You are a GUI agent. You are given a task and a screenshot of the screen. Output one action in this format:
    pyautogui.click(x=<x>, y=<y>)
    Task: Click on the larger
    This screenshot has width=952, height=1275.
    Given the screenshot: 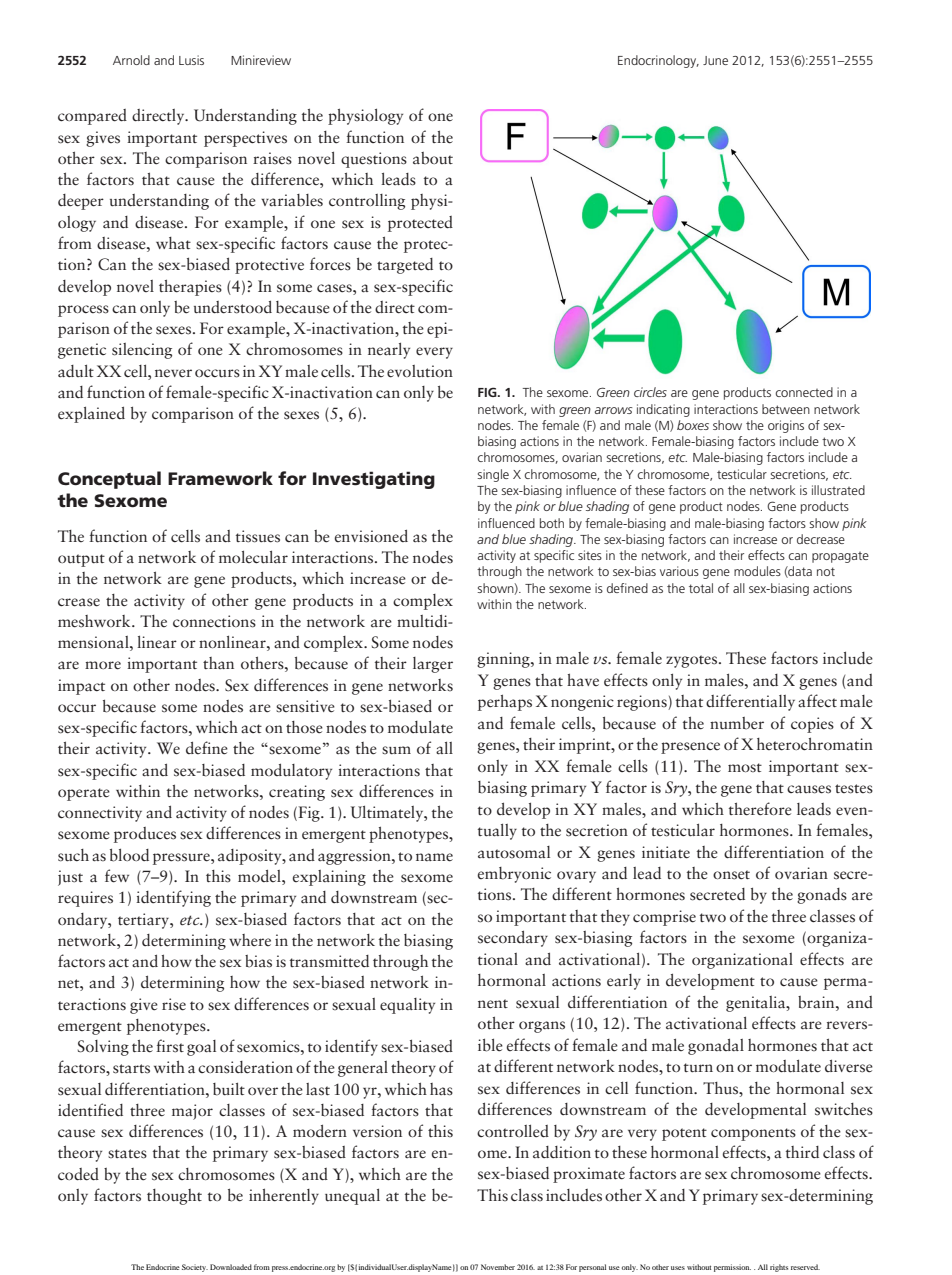 What is the action you would take?
    pyautogui.click(x=433, y=665)
